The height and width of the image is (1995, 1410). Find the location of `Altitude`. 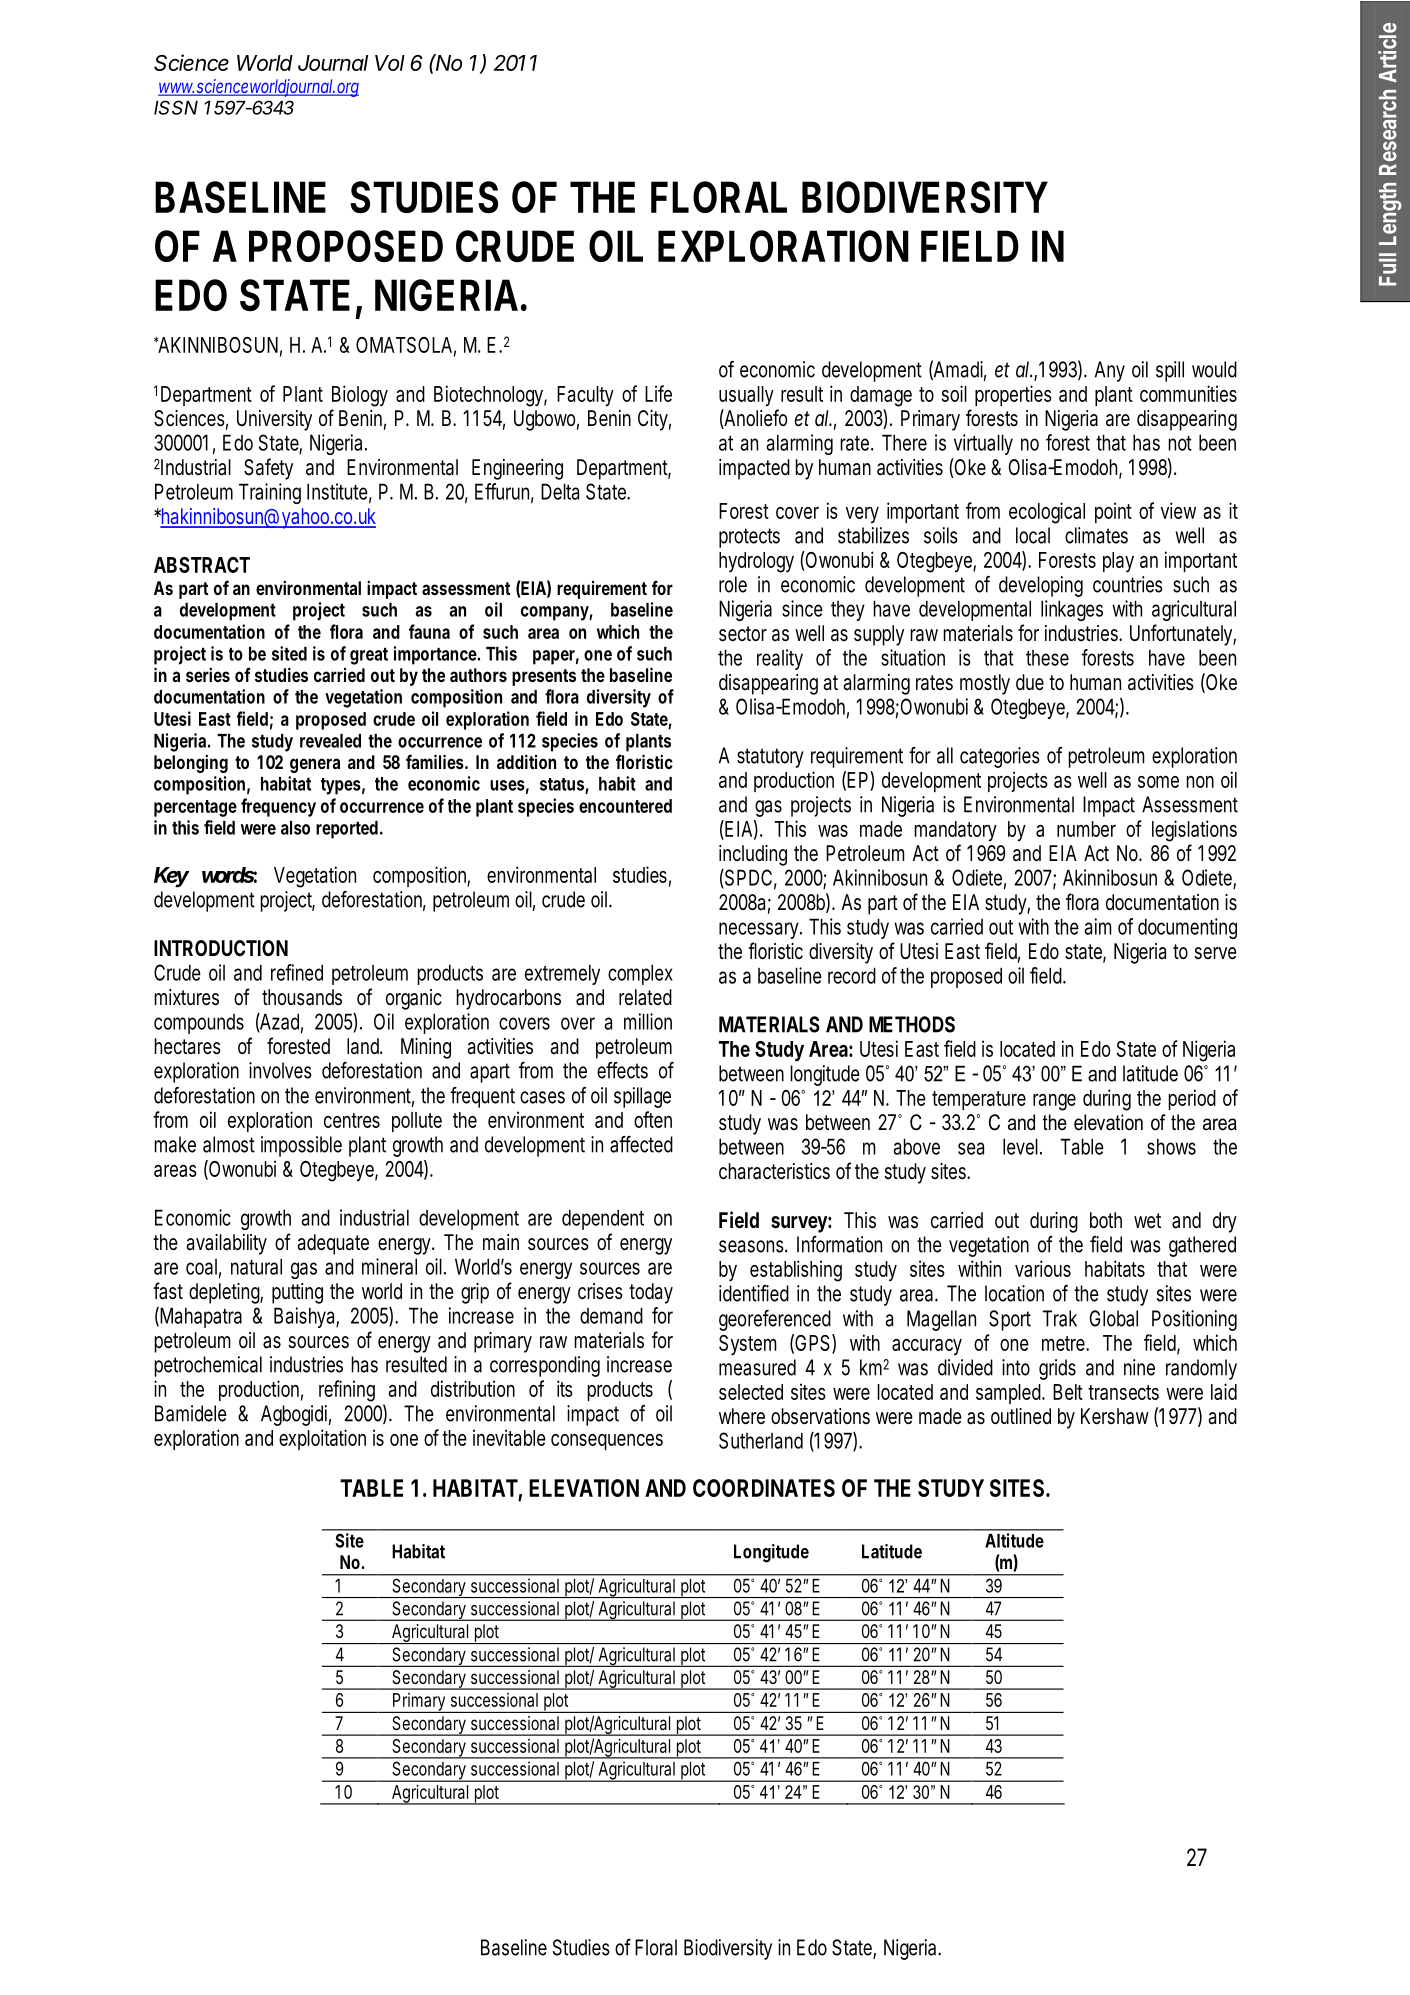

Altitude is located at coordinates (1014, 1540).
